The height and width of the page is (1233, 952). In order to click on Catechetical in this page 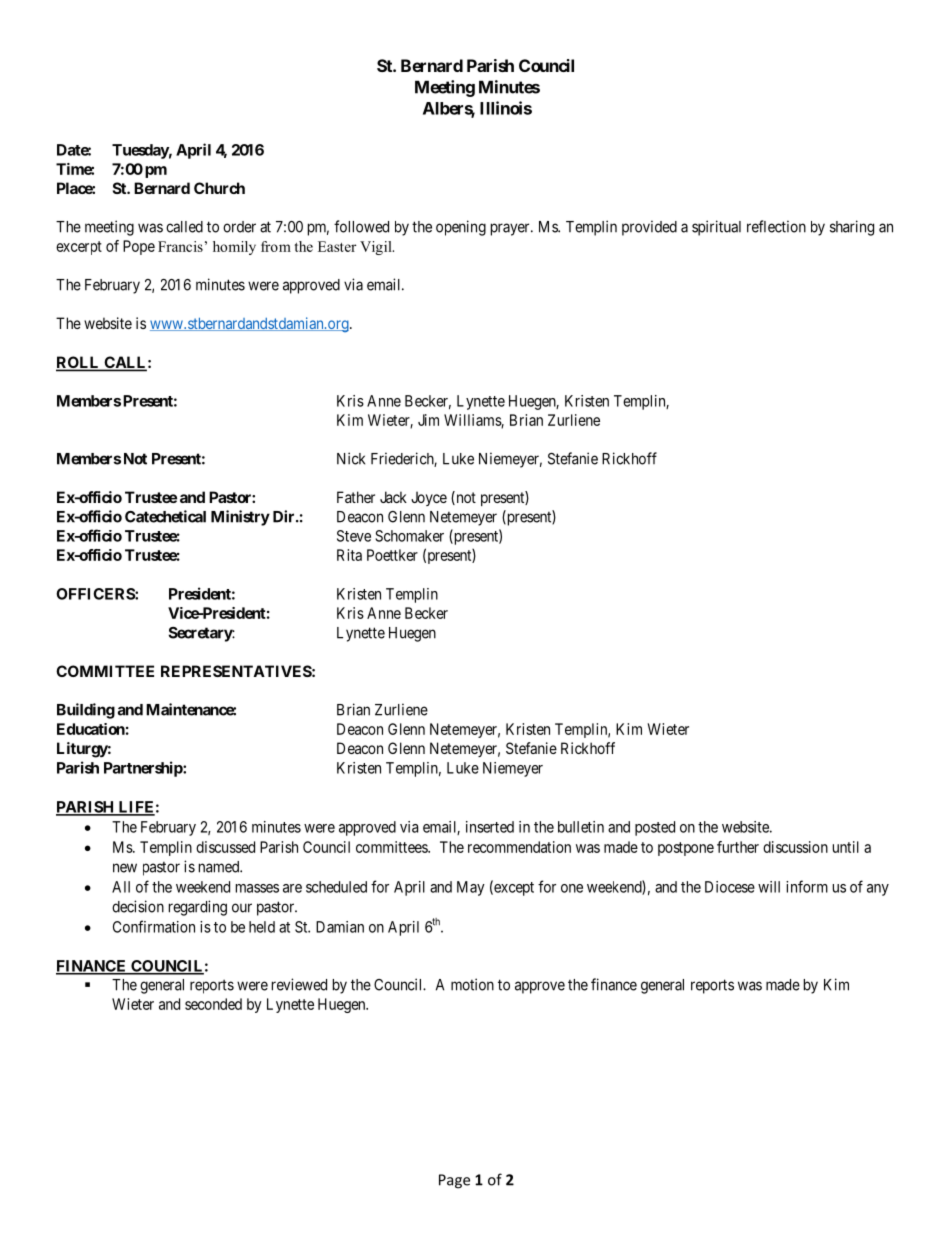, I will do `click(165, 516)`.
